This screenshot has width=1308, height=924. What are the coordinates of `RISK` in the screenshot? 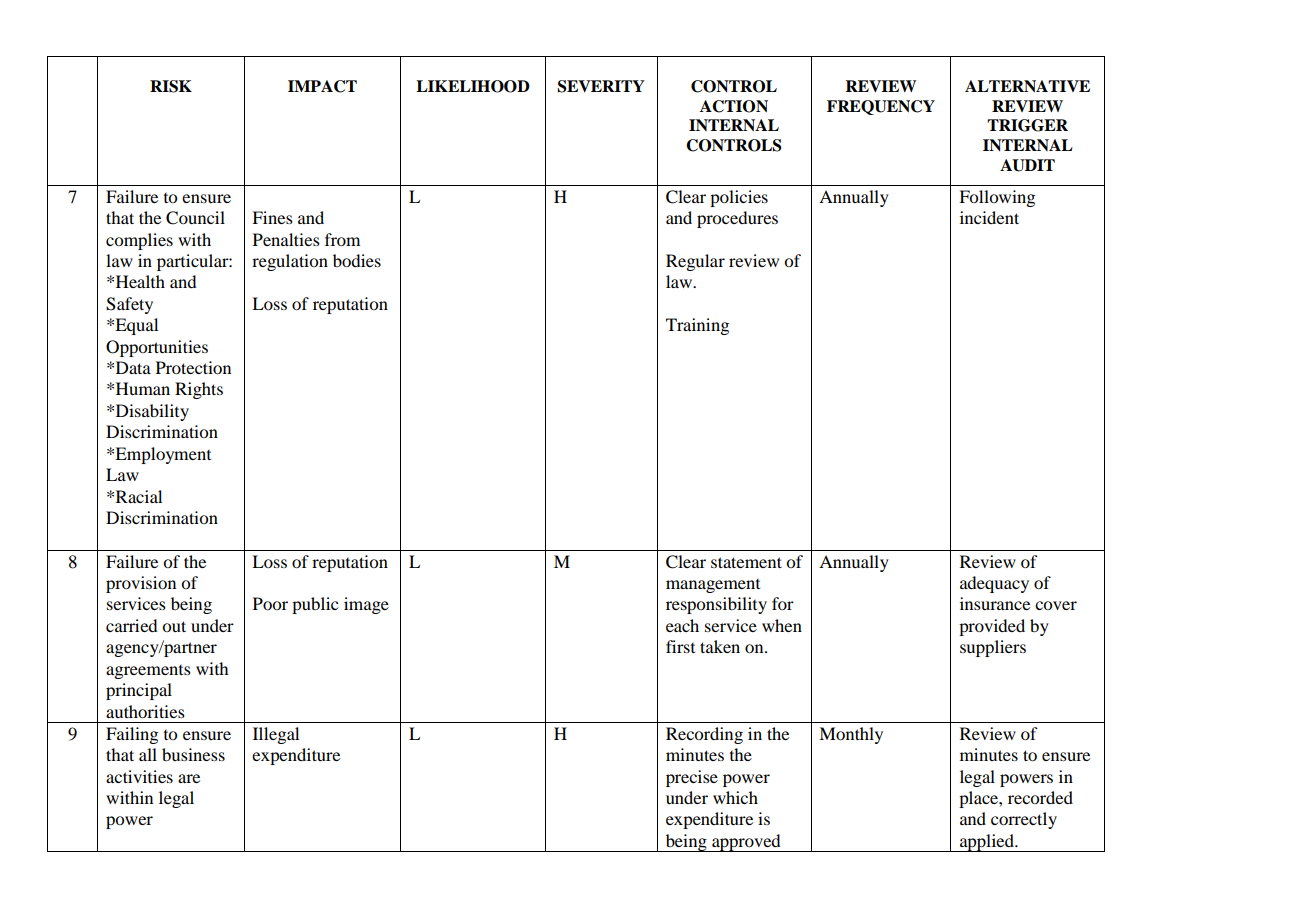 It's located at (171, 86).
